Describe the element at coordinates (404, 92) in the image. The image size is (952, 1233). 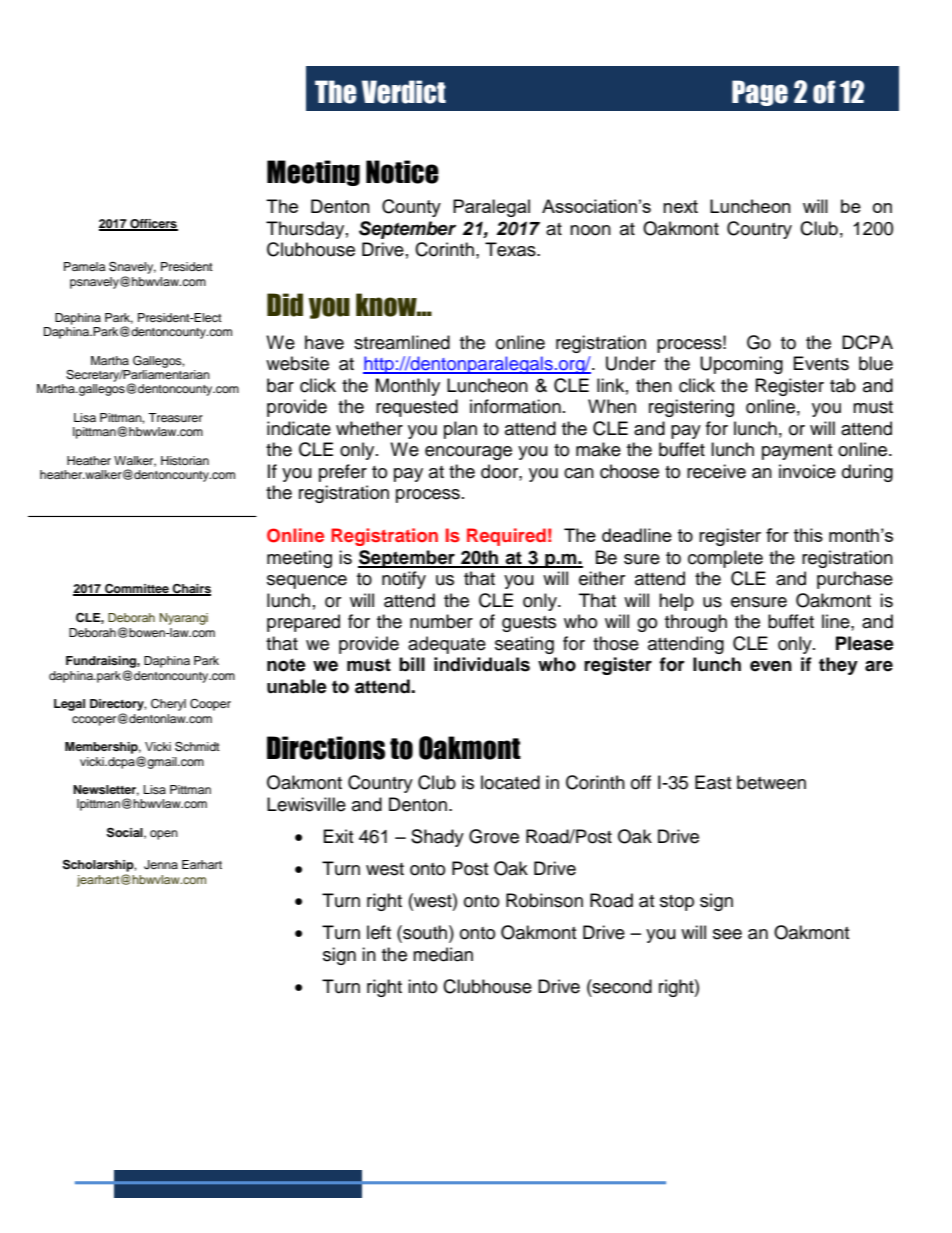
I see `Verdict` at that location.
